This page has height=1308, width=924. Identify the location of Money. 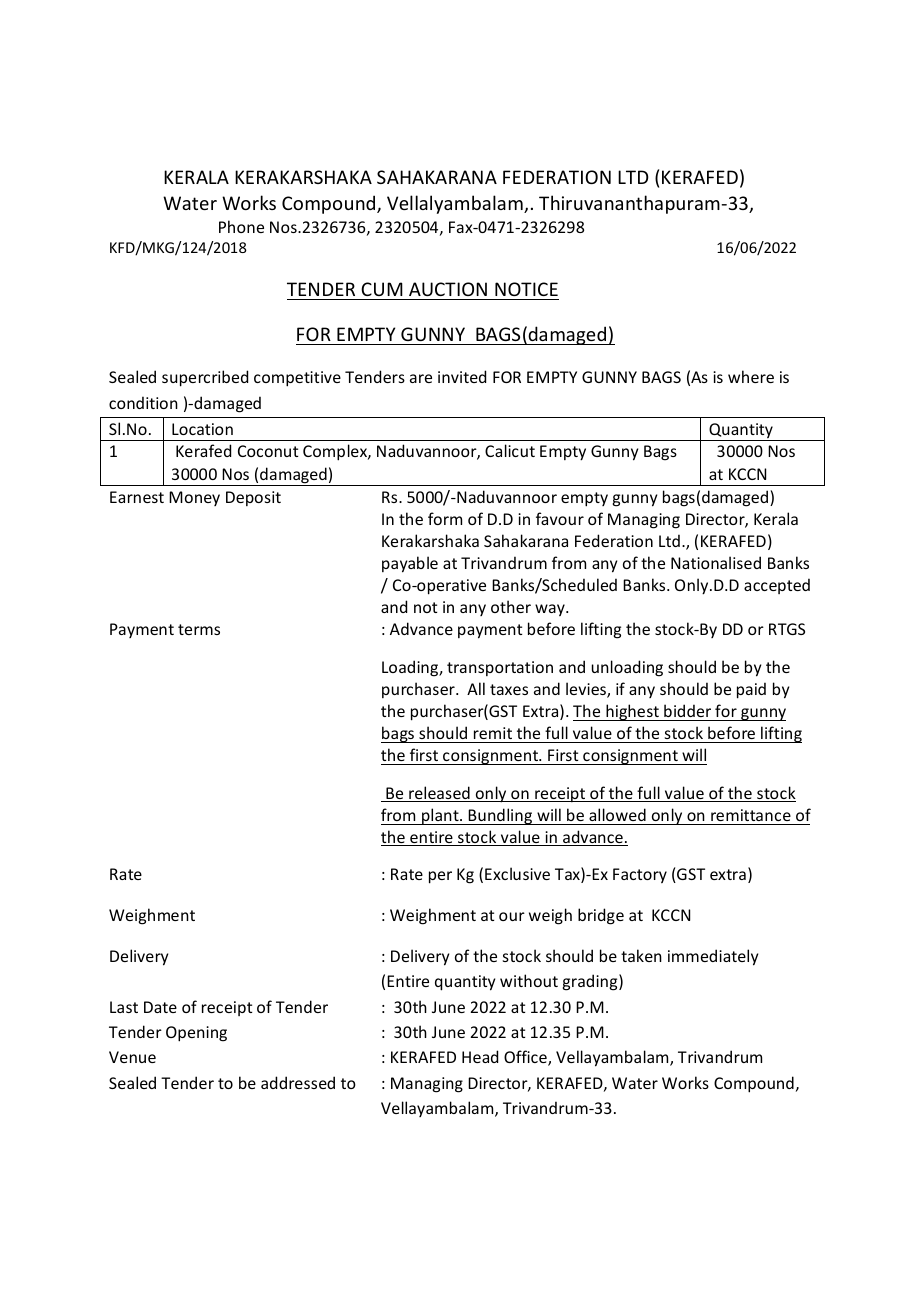
(194, 498).
